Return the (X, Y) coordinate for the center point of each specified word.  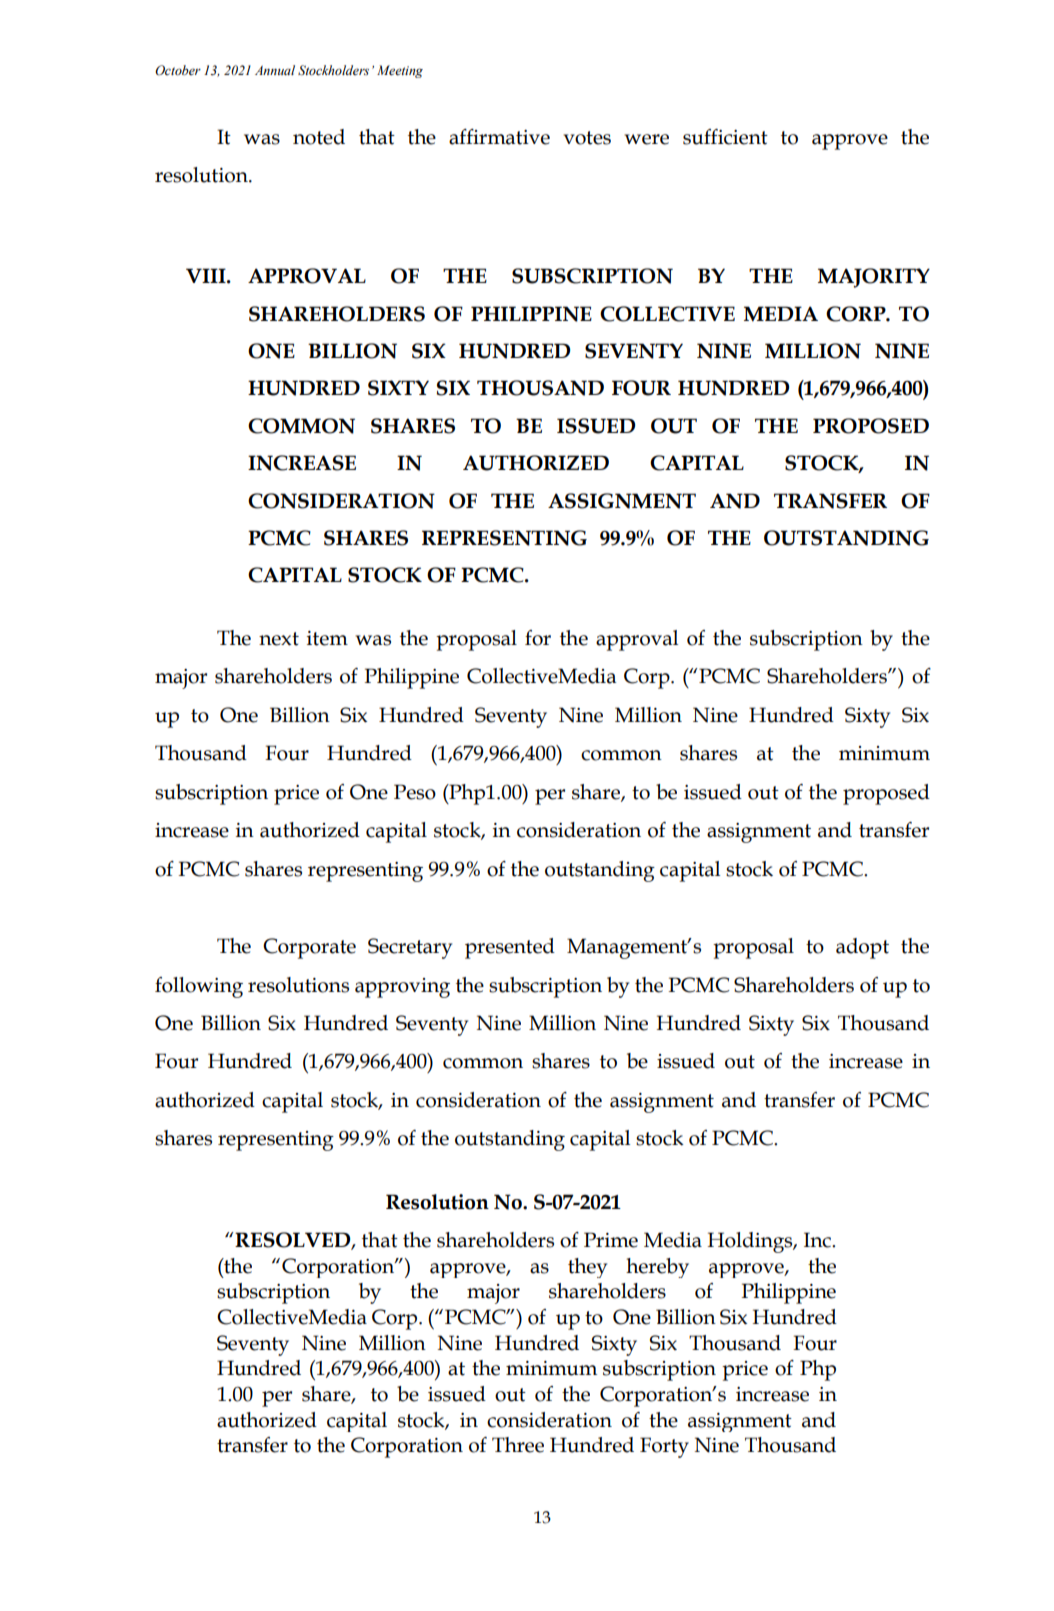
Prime (611, 1240)
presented (510, 948)
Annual (275, 70)
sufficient (725, 137)
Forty (664, 1447)
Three (518, 1445)
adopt (862, 948)
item (327, 638)
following (199, 987)
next (279, 639)
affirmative (499, 137)
